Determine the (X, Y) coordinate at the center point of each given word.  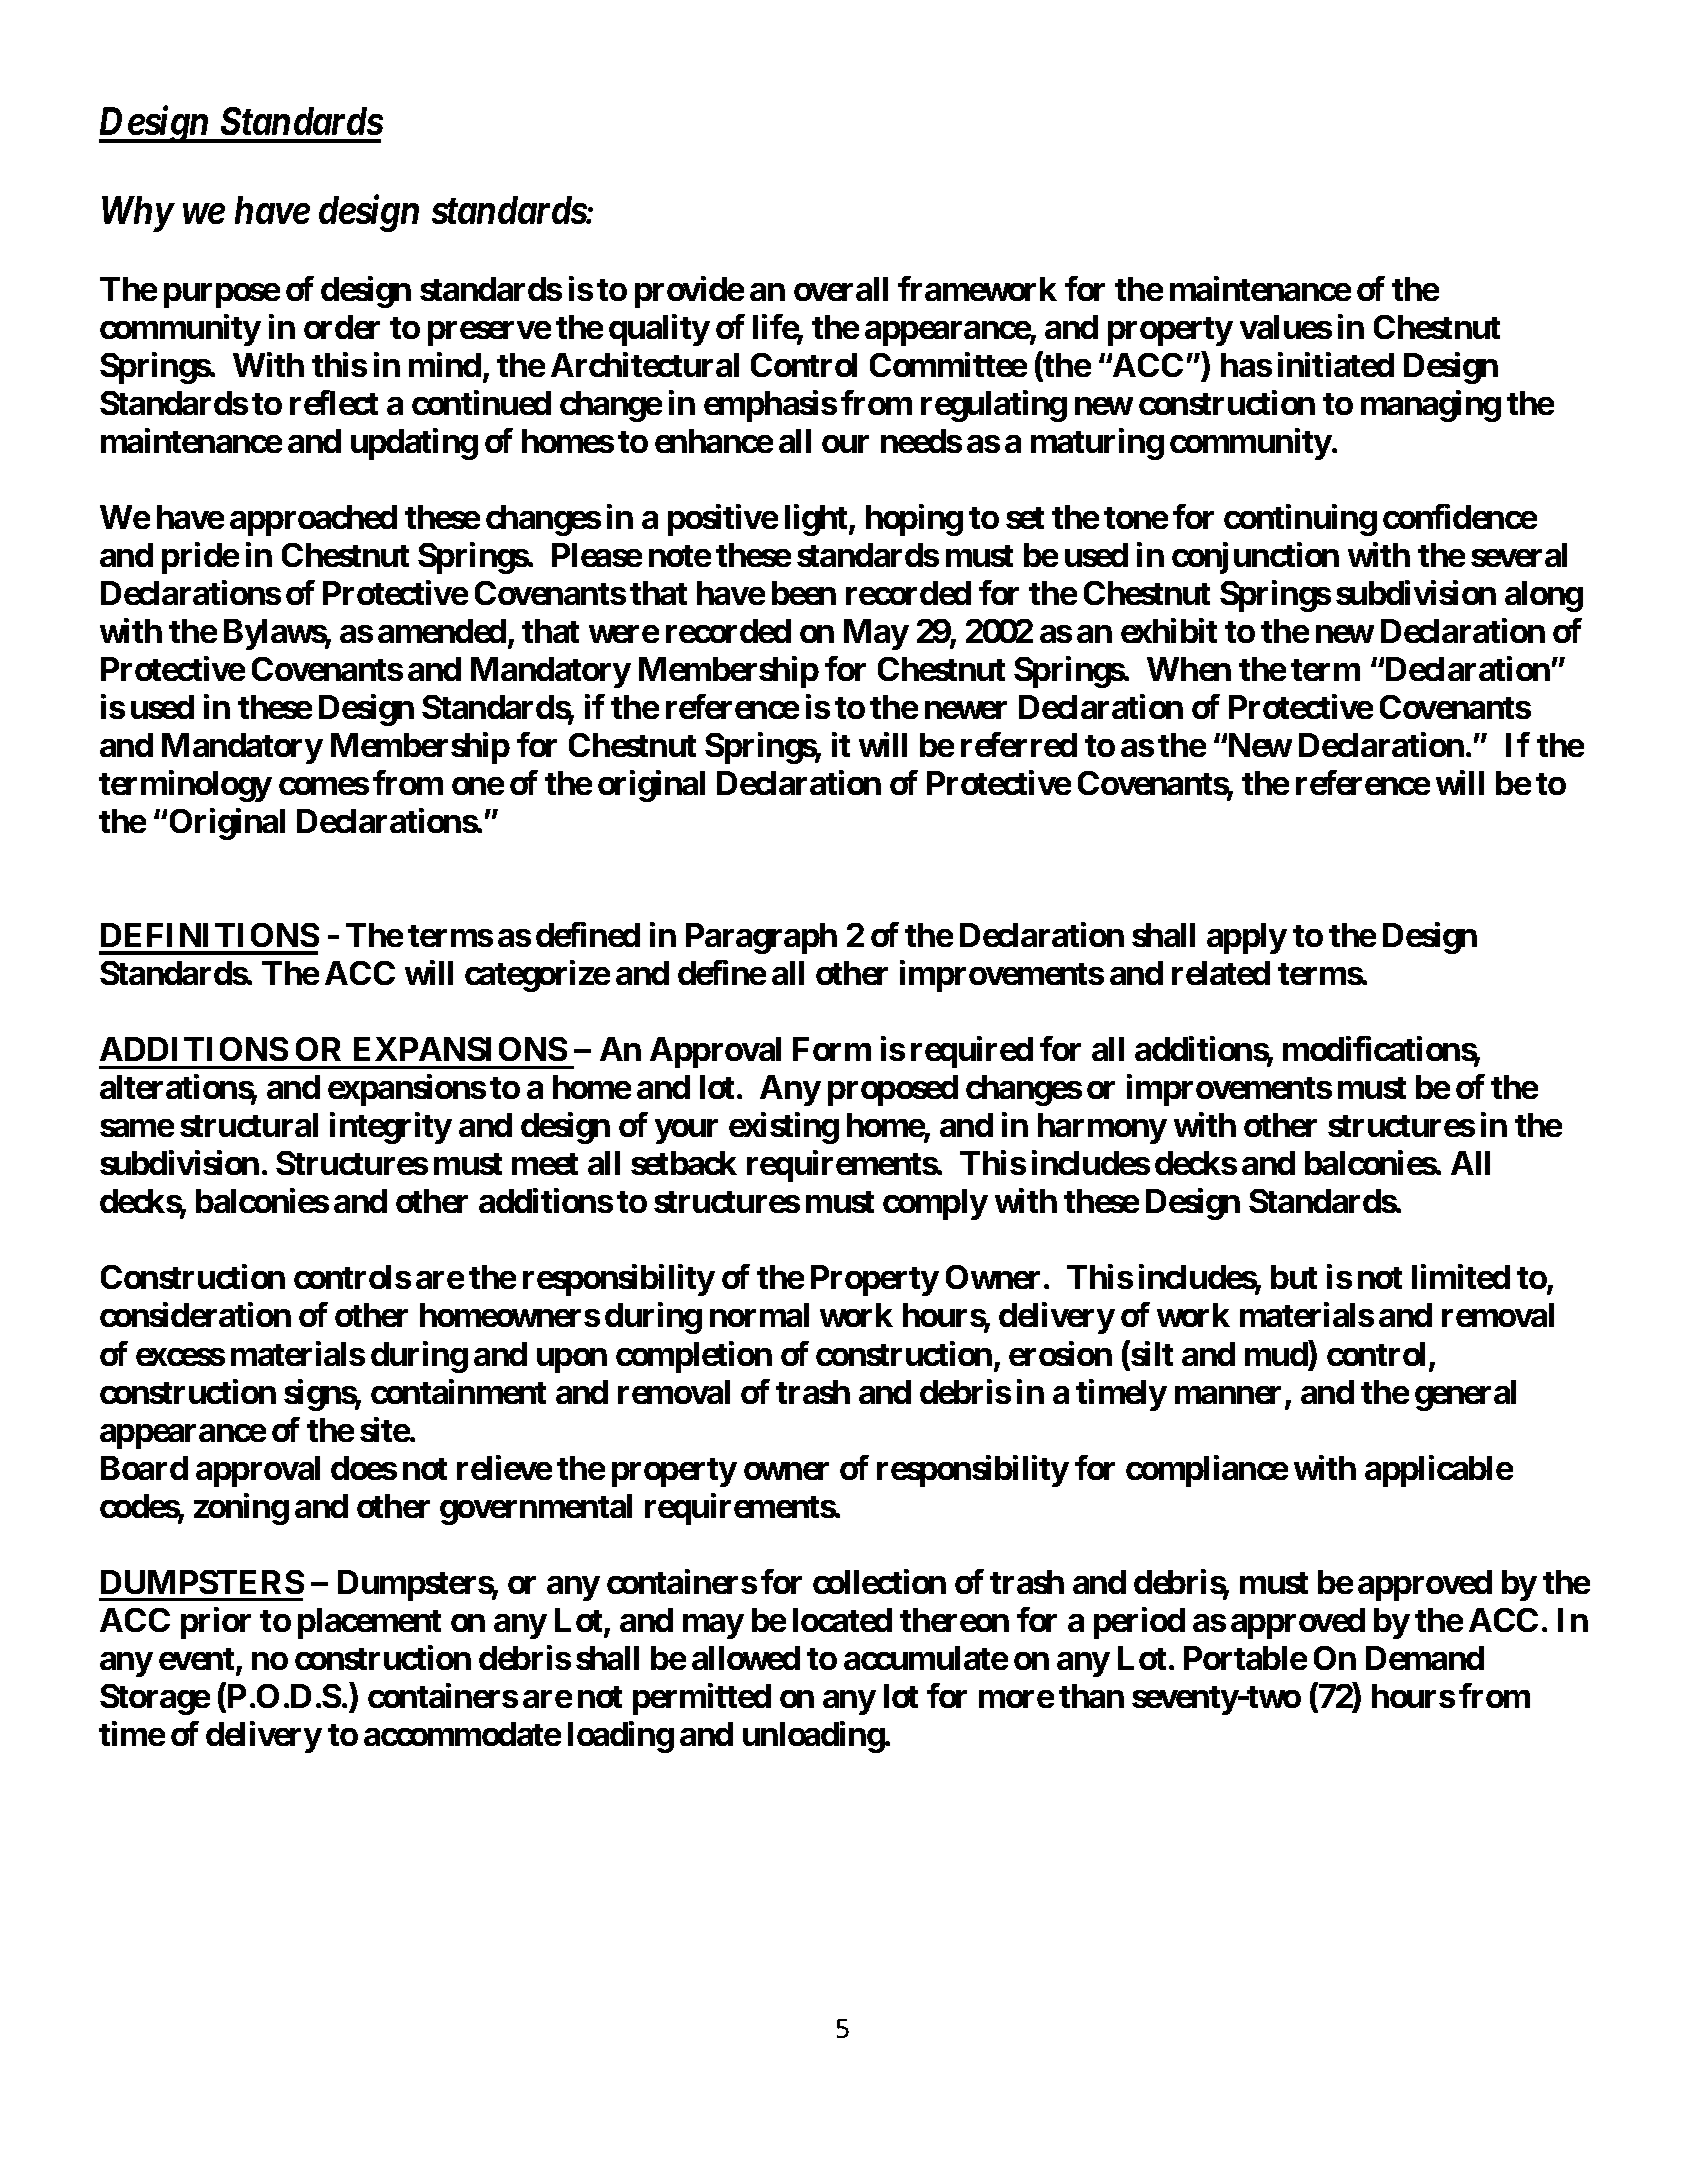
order (342, 327)
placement (369, 1623)
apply (1247, 938)
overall (841, 289)
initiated (1336, 364)
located (842, 1620)
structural (249, 1125)
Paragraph (761, 938)
